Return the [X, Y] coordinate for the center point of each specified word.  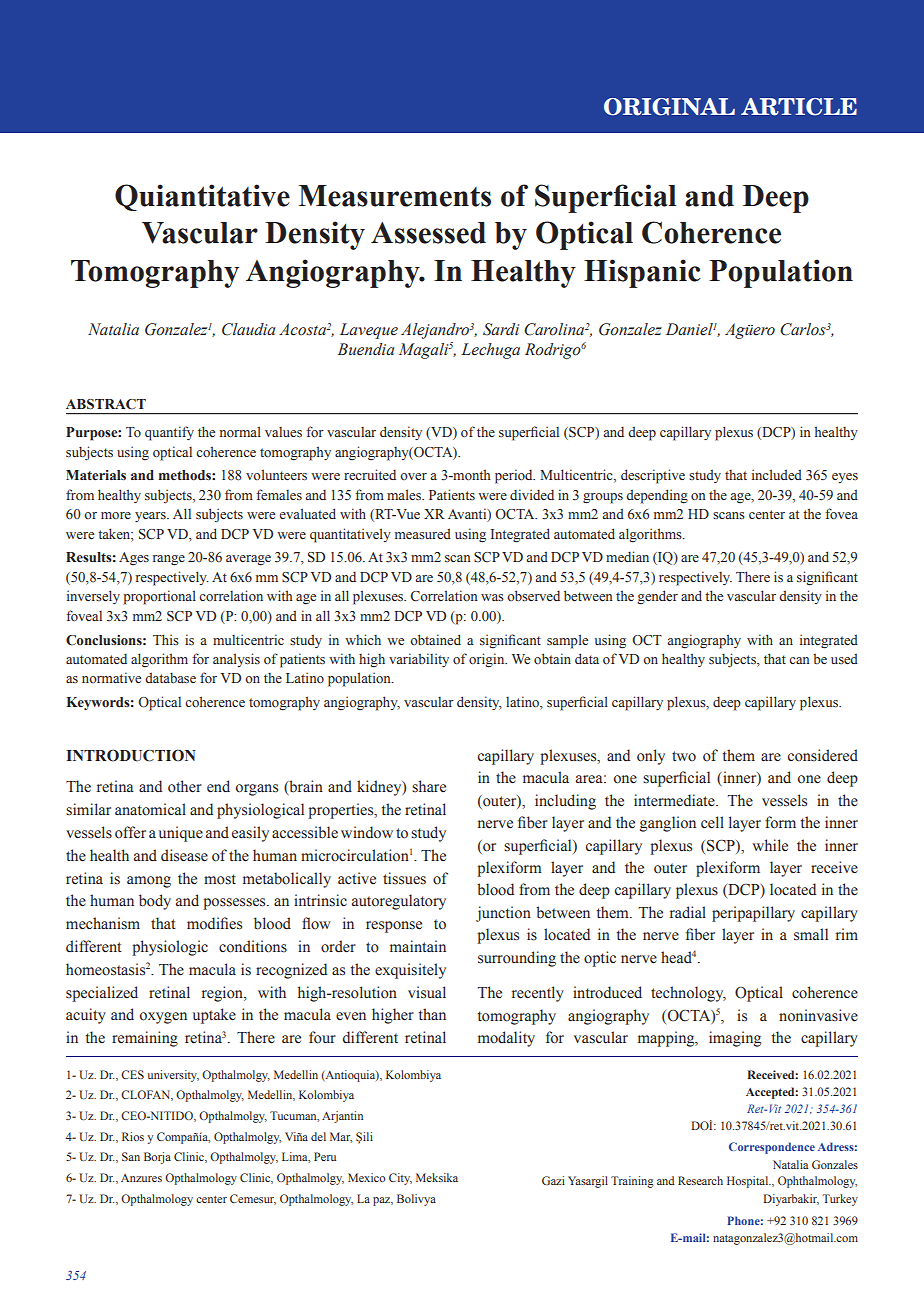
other [185, 786]
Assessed [428, 233]
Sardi [501, 329]
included [777, 475]
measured [423, 534]
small [811, 934]
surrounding [517, 959]
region [223, 994]
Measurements [395, 196]
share [429, 786]
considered [823, 755]
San [131, 1156]
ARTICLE [799, 107]
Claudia [249, 329]
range [169, 560]
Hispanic [642, 273]
